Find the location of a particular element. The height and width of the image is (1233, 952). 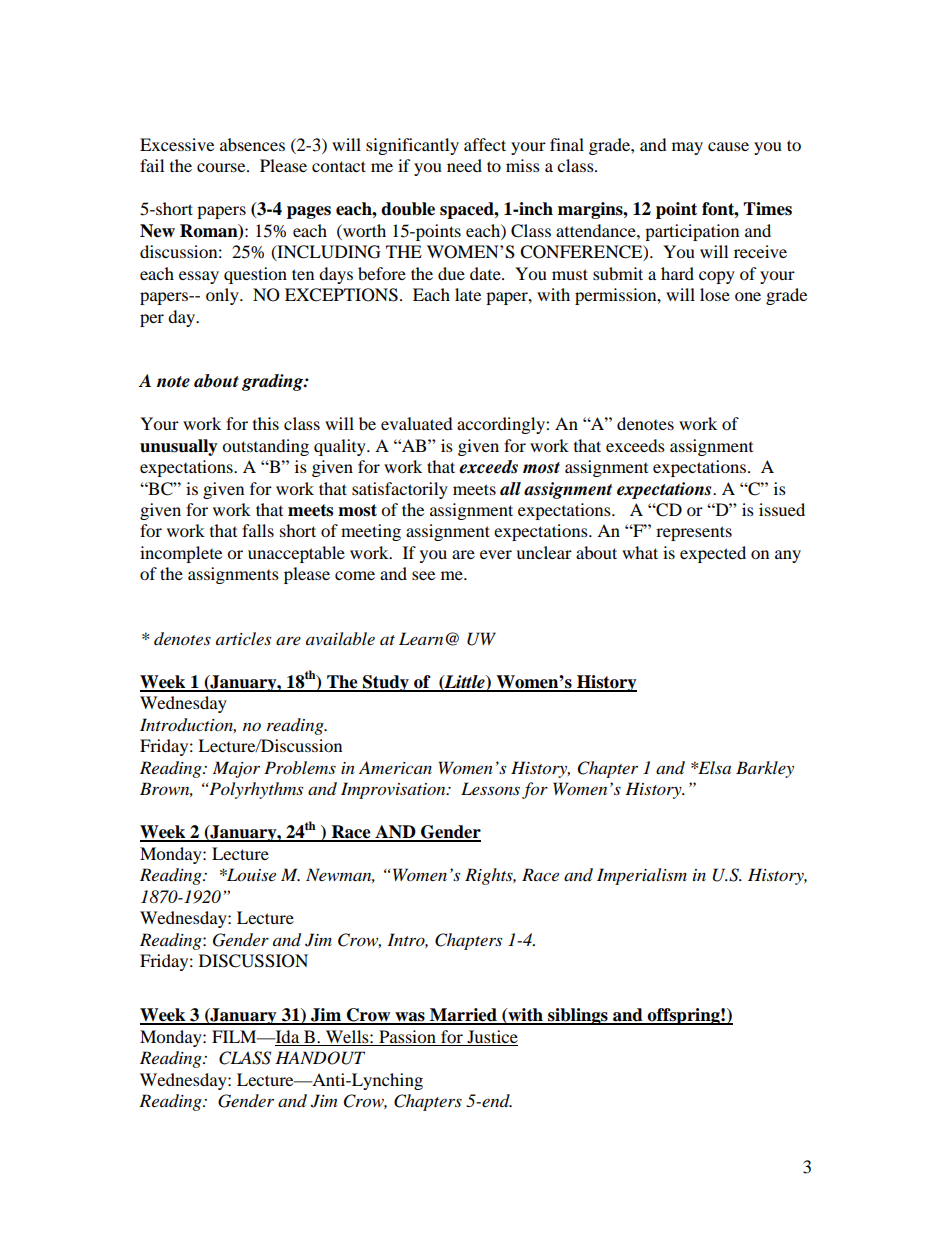

cause is located at coordinates (728, 146).
